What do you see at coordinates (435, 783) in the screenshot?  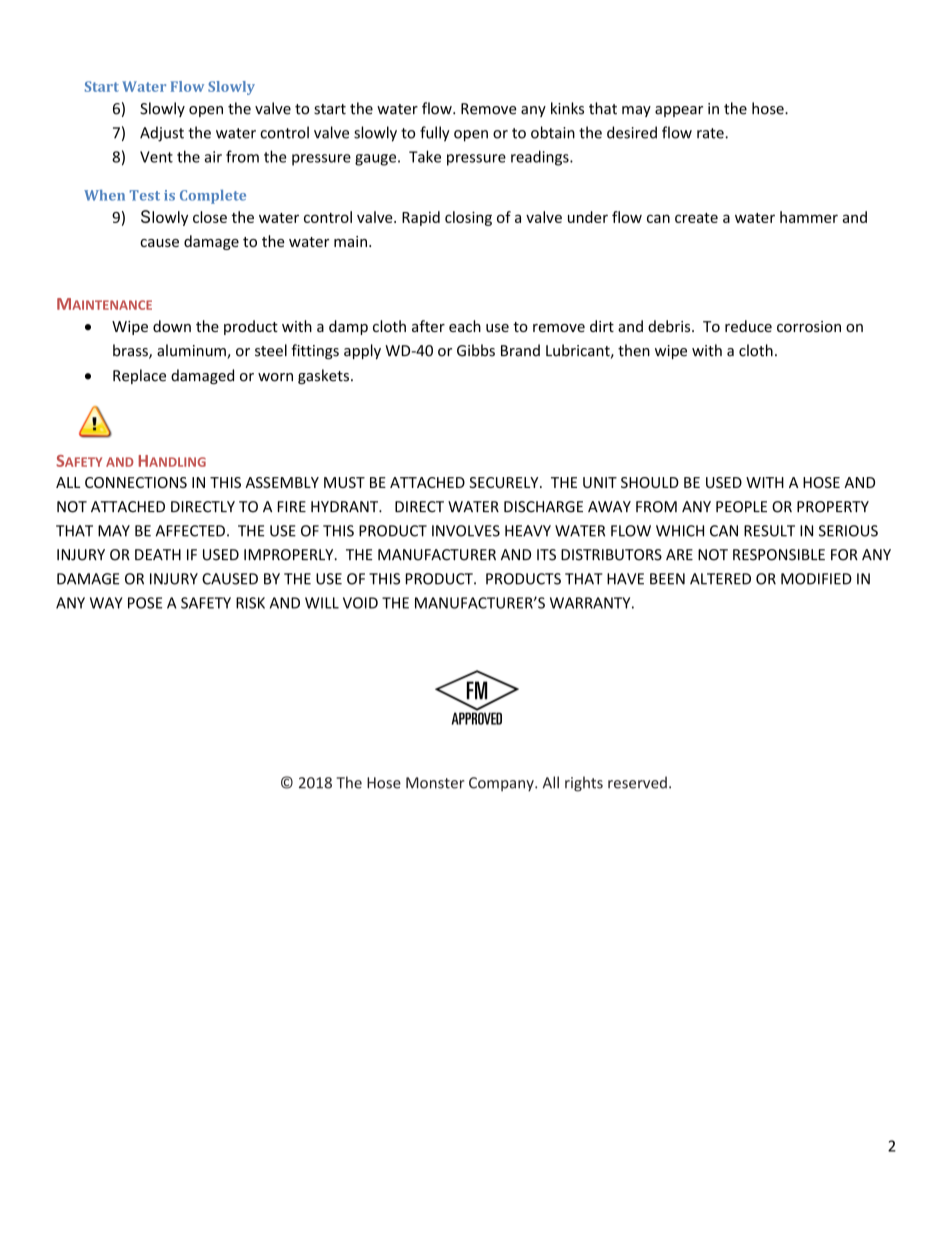 I see `Monster` at bounding box center [435, 783].
